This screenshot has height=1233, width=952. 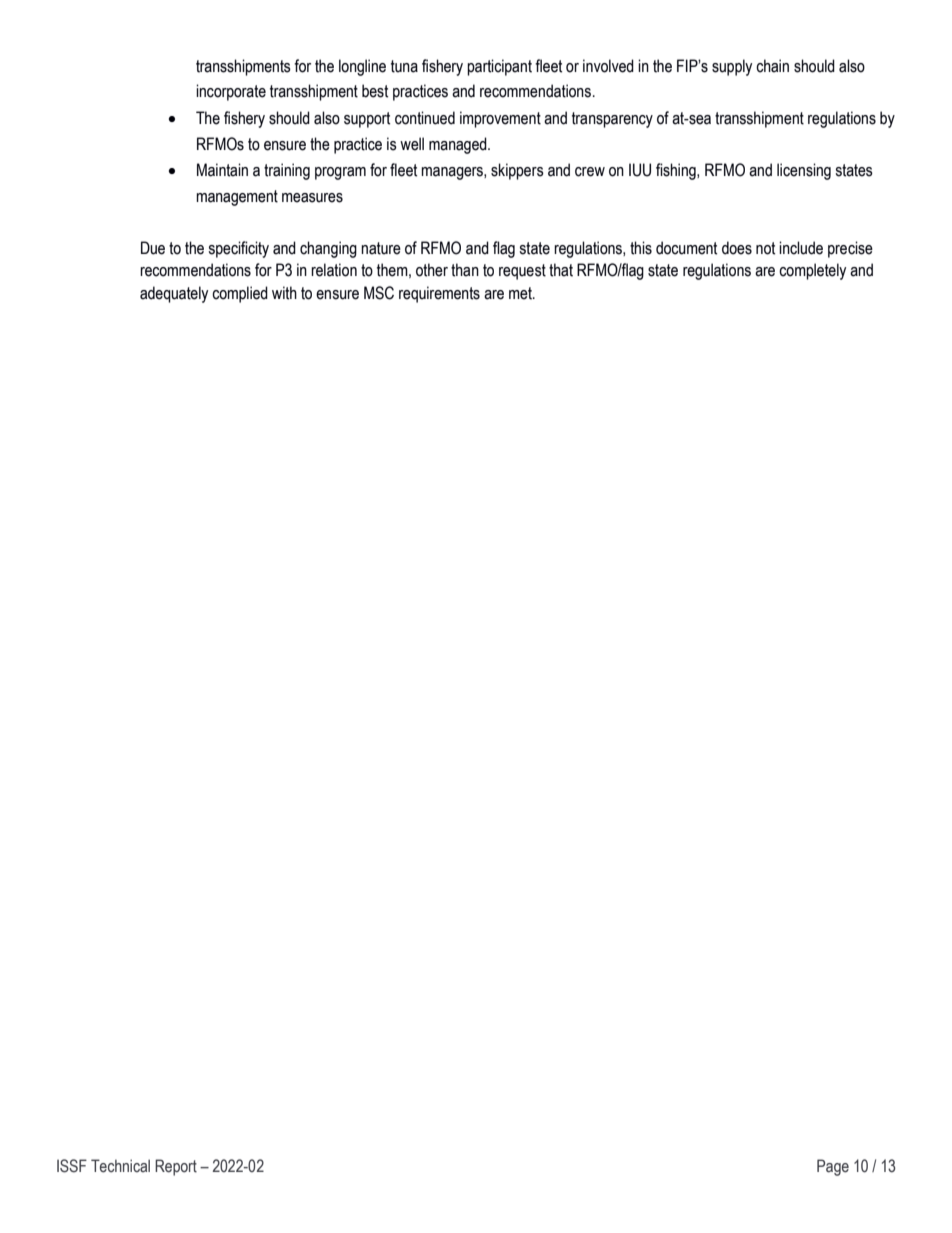 What do you see at coordinates (334, 270) in the screenshot?
I see `relation` at bounding box center [334, 270].
